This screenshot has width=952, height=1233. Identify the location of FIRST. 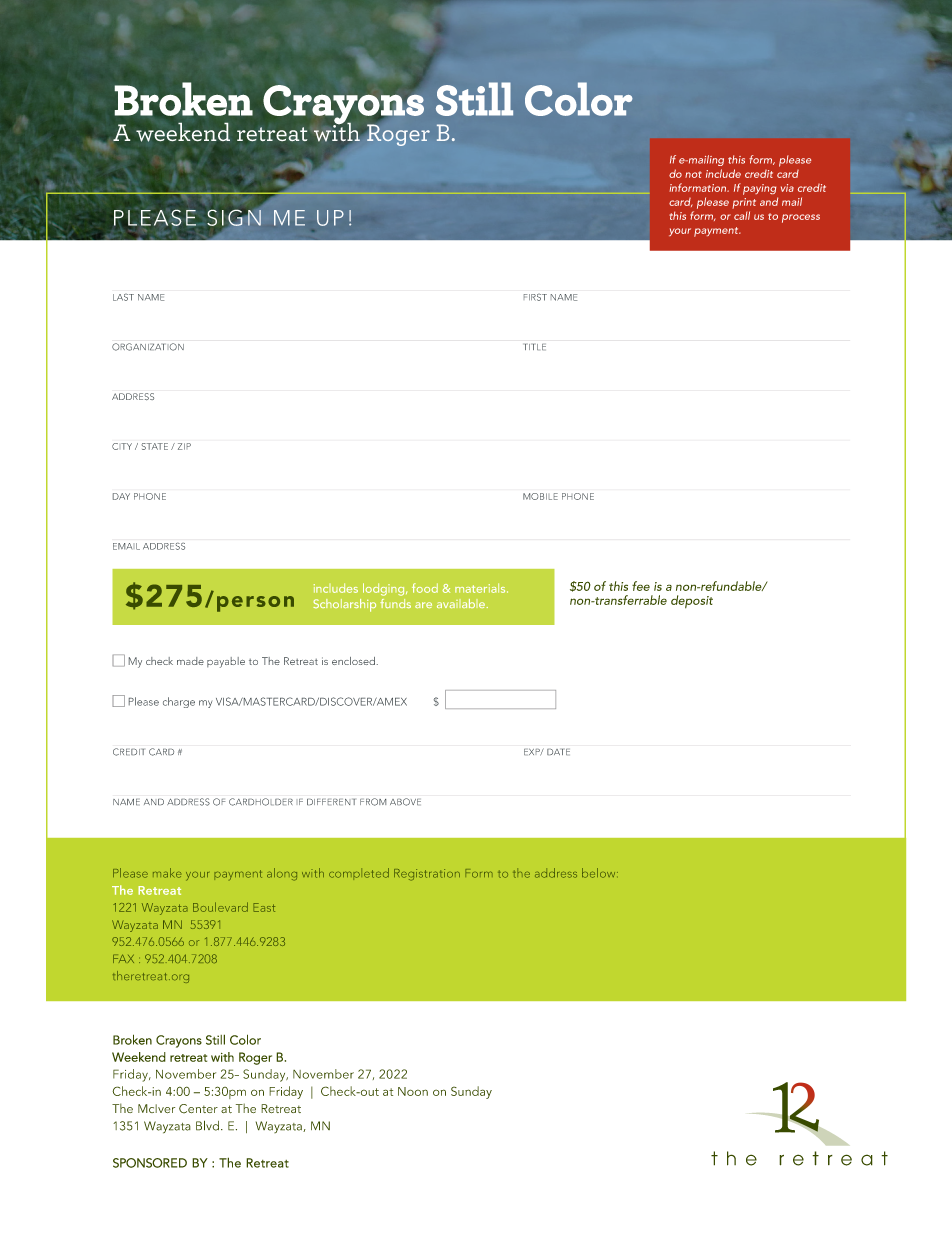
(535, 297).
